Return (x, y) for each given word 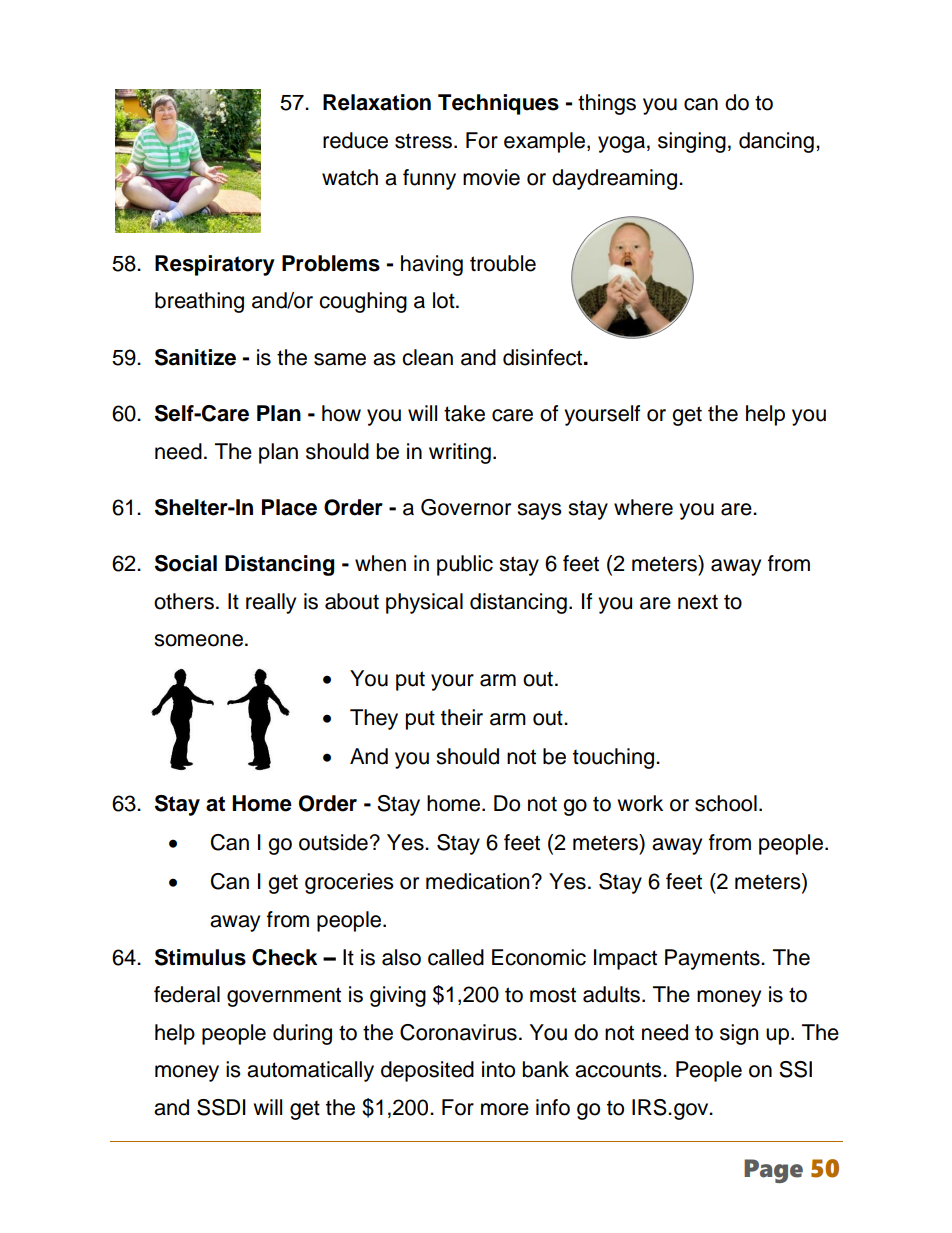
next (698, 602)
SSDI (221, 1107)
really (271, 603)
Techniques (498, 104)
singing (692, 142)
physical (424, 603)
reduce (355, 140)
